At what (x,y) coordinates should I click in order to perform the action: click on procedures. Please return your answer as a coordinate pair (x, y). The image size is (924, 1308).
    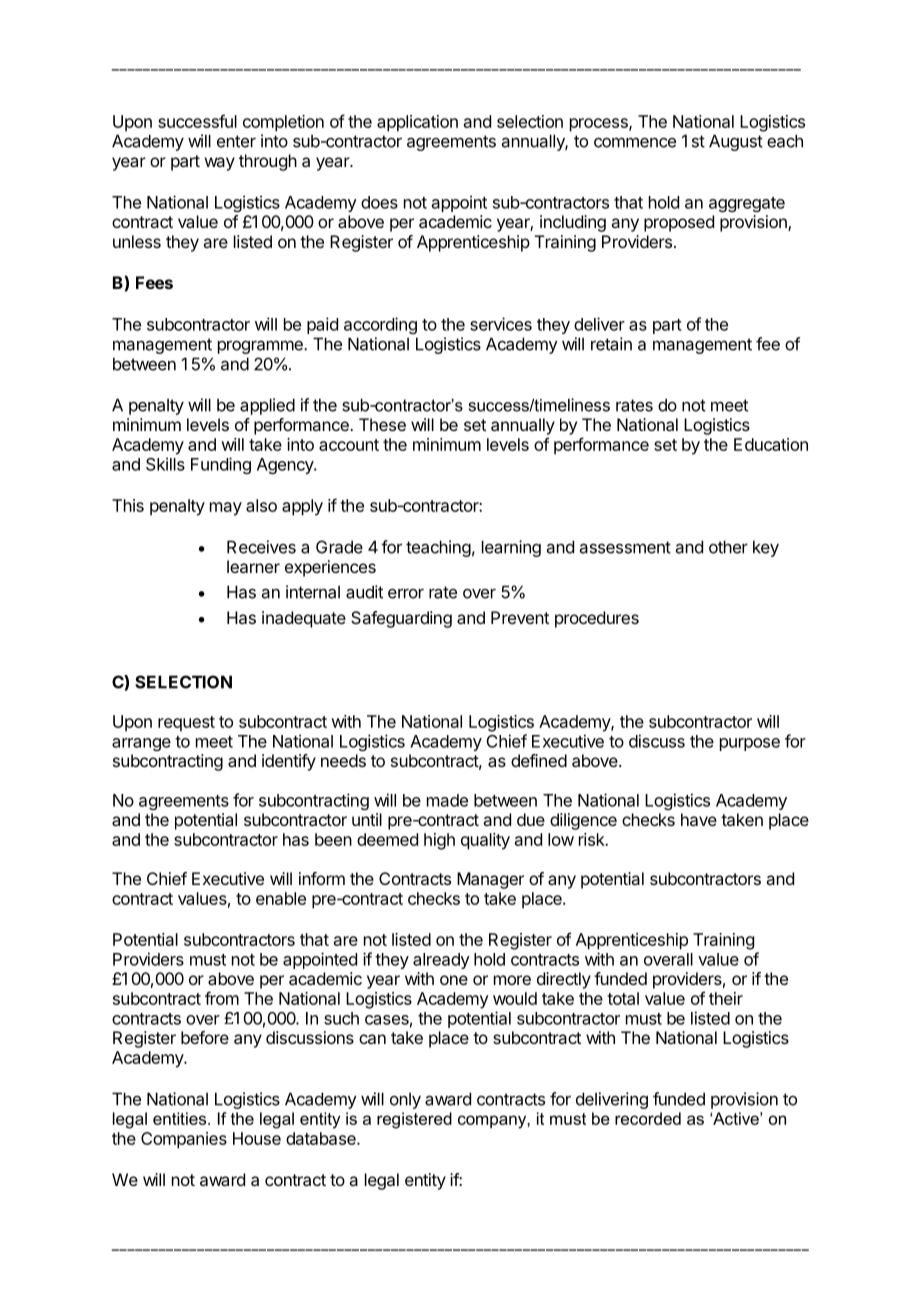
    Looking at the image, I should click on (597, 619).
